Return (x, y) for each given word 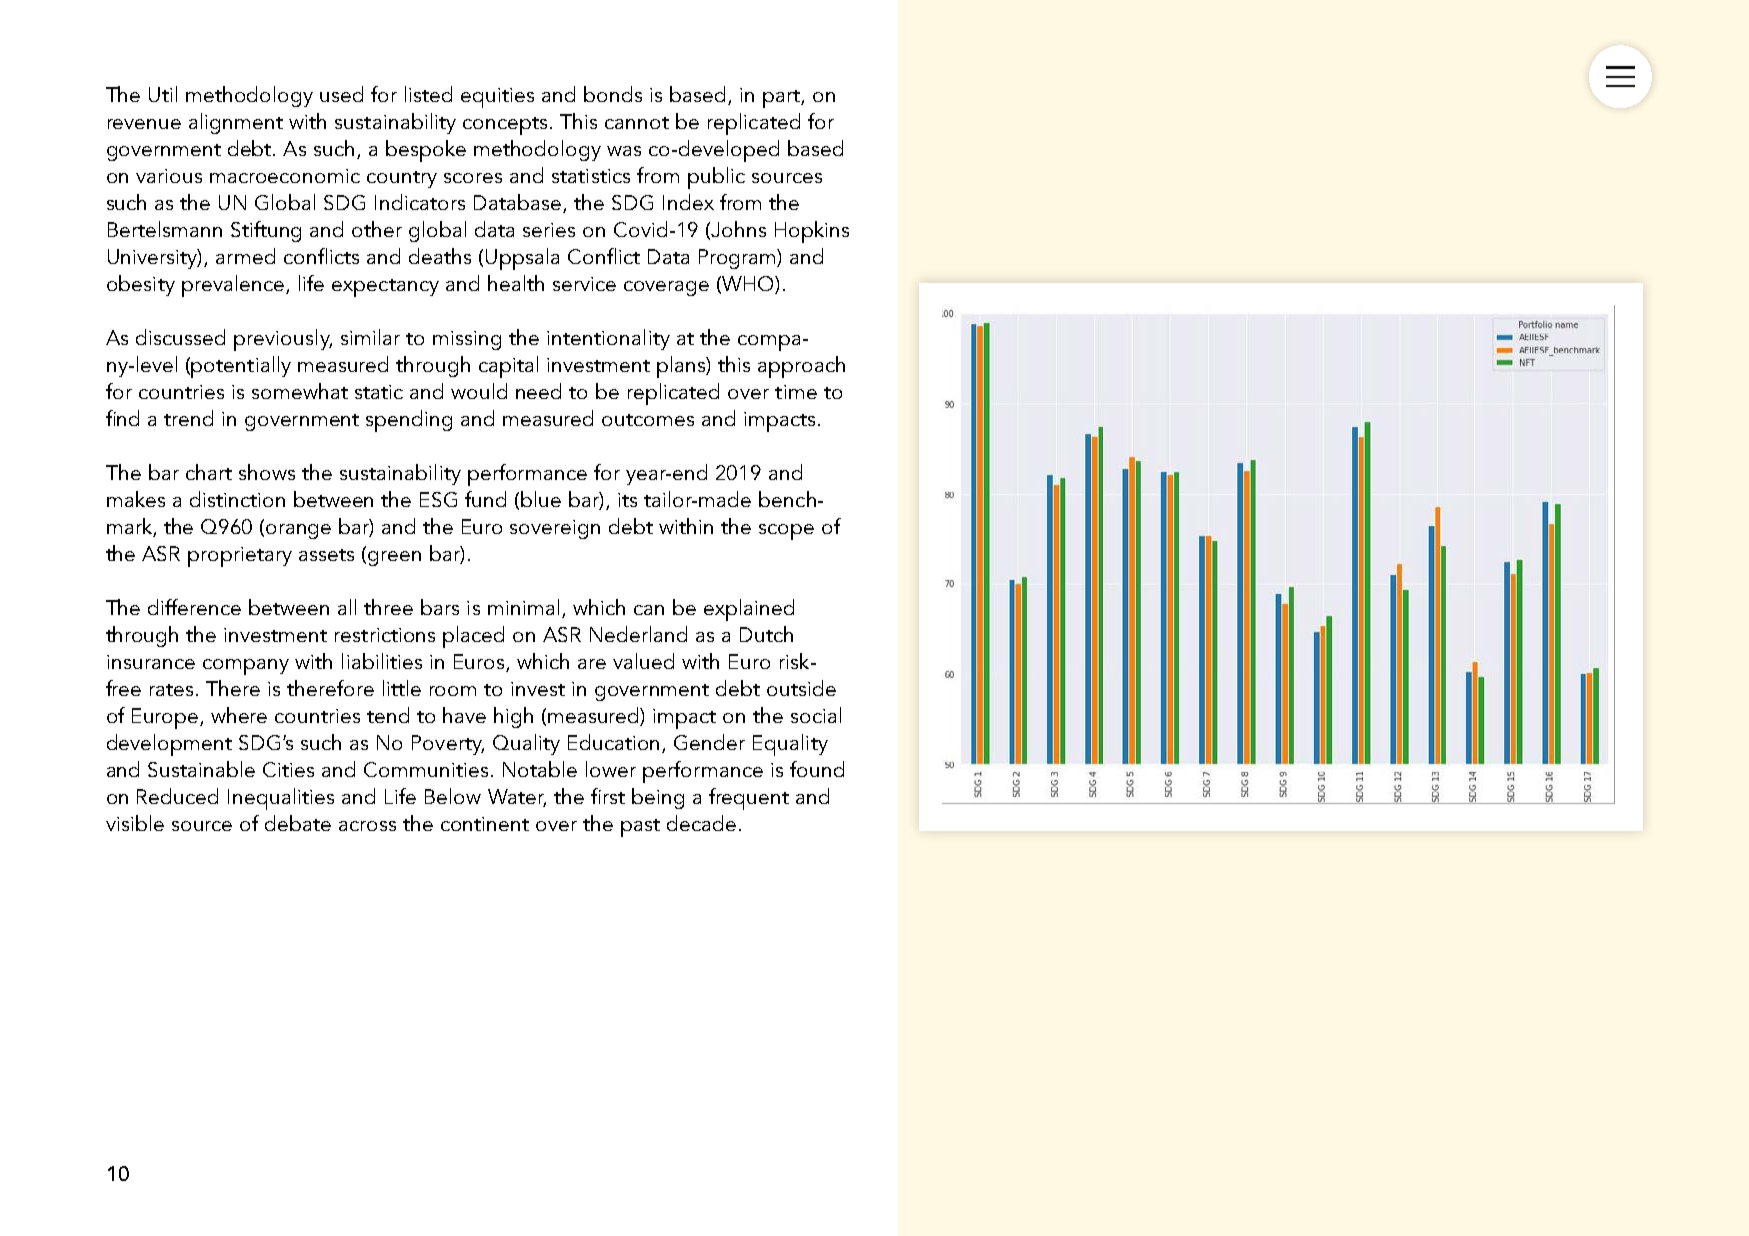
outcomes (648, 420)
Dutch (766, 634)
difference (194, 607)
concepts (505, 126)
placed (473, 637)
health (516, 283)
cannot (637, 123)
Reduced (177, 796)
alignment (236, 123)
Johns (738, 229)
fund (485, 499)
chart (209, 472)
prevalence (233, 286)
